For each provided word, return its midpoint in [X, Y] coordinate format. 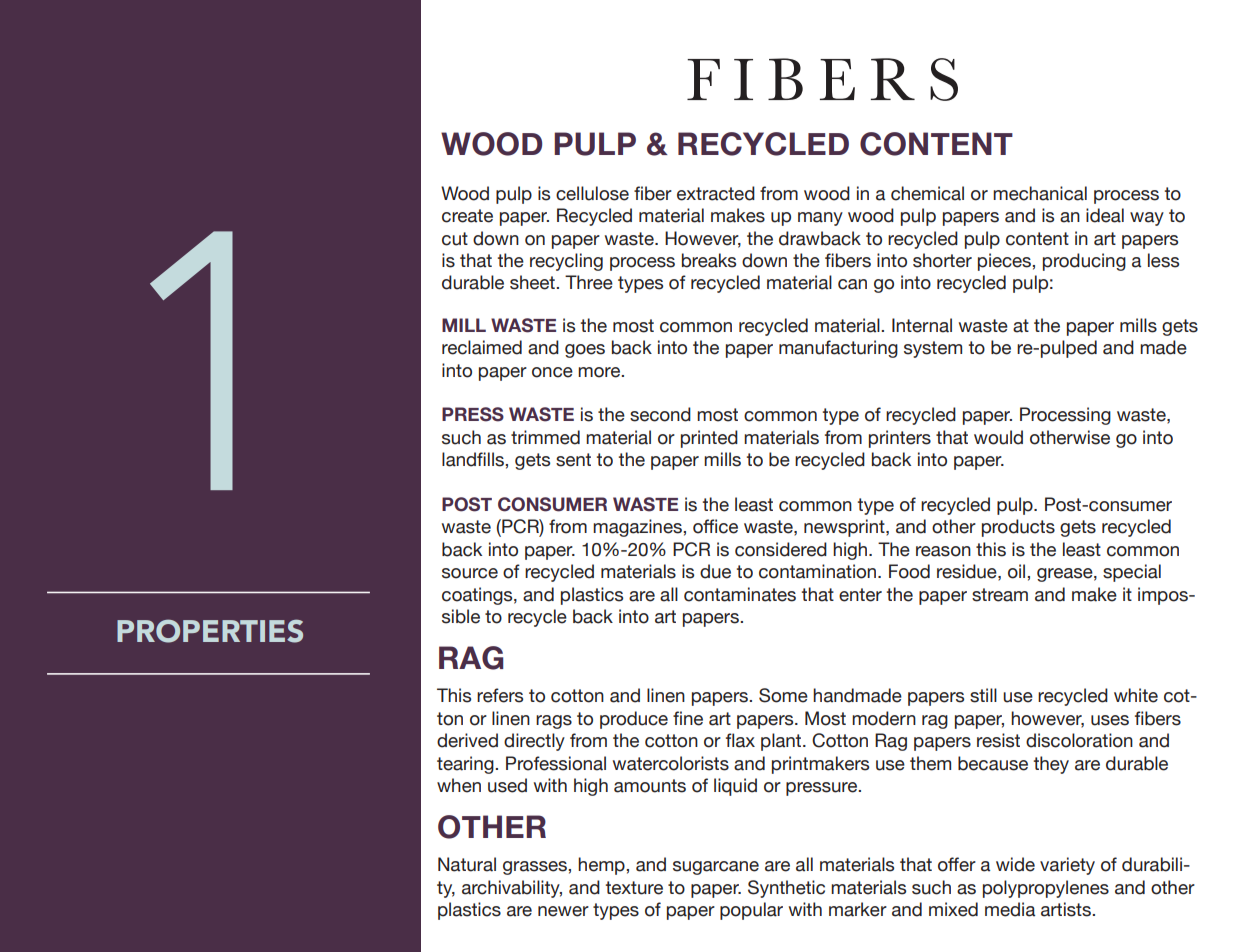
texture [634, 888]
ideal [1105, 215]
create [467, 216]
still [983, 695]
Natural [467, 864]
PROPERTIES [210, 631]
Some [783, 695]
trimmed [545, 437]
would [998, 437]
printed [709, 439]
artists [1067, 909]
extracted [716, 193]
